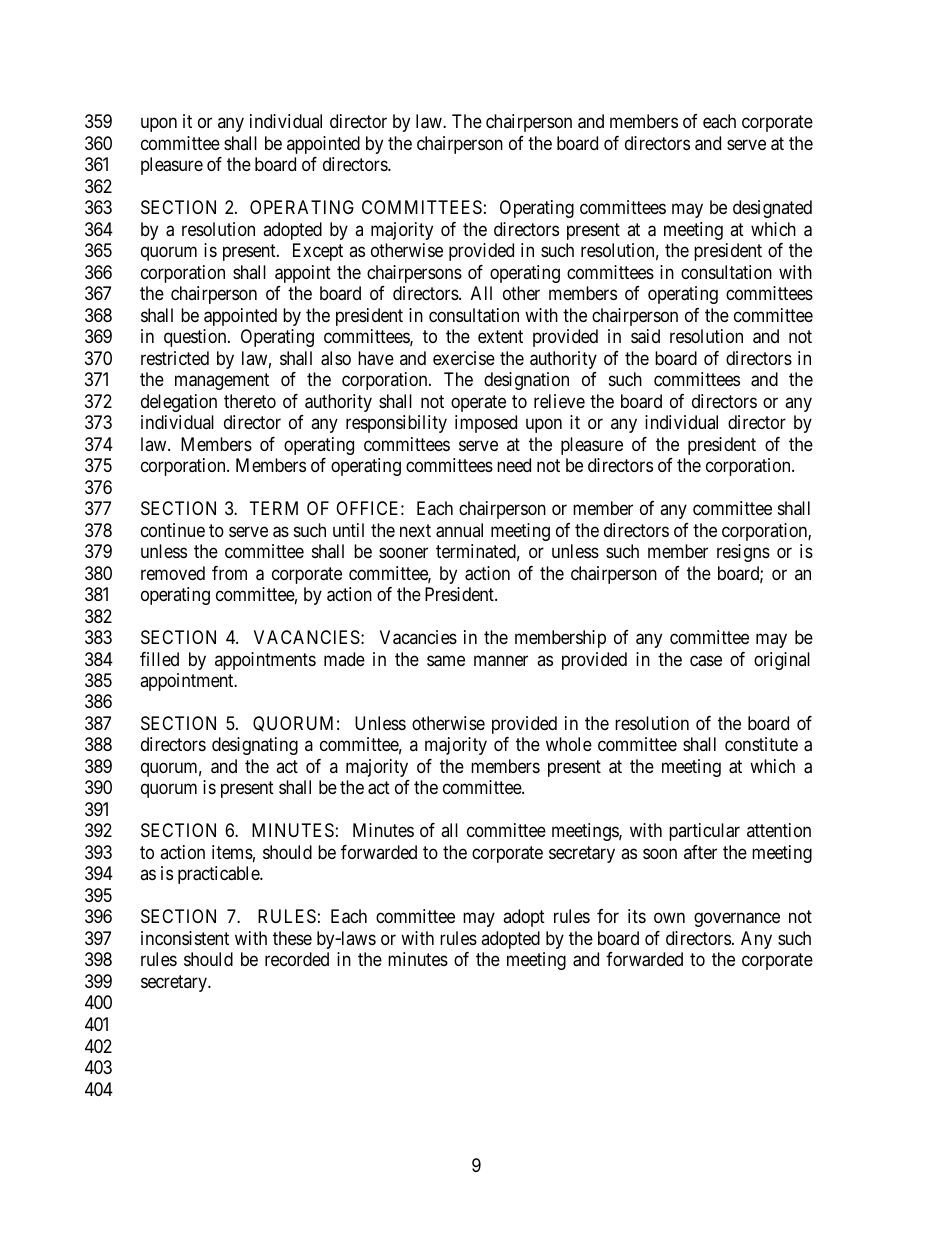  I want to click on annual, so click(459, 530).
